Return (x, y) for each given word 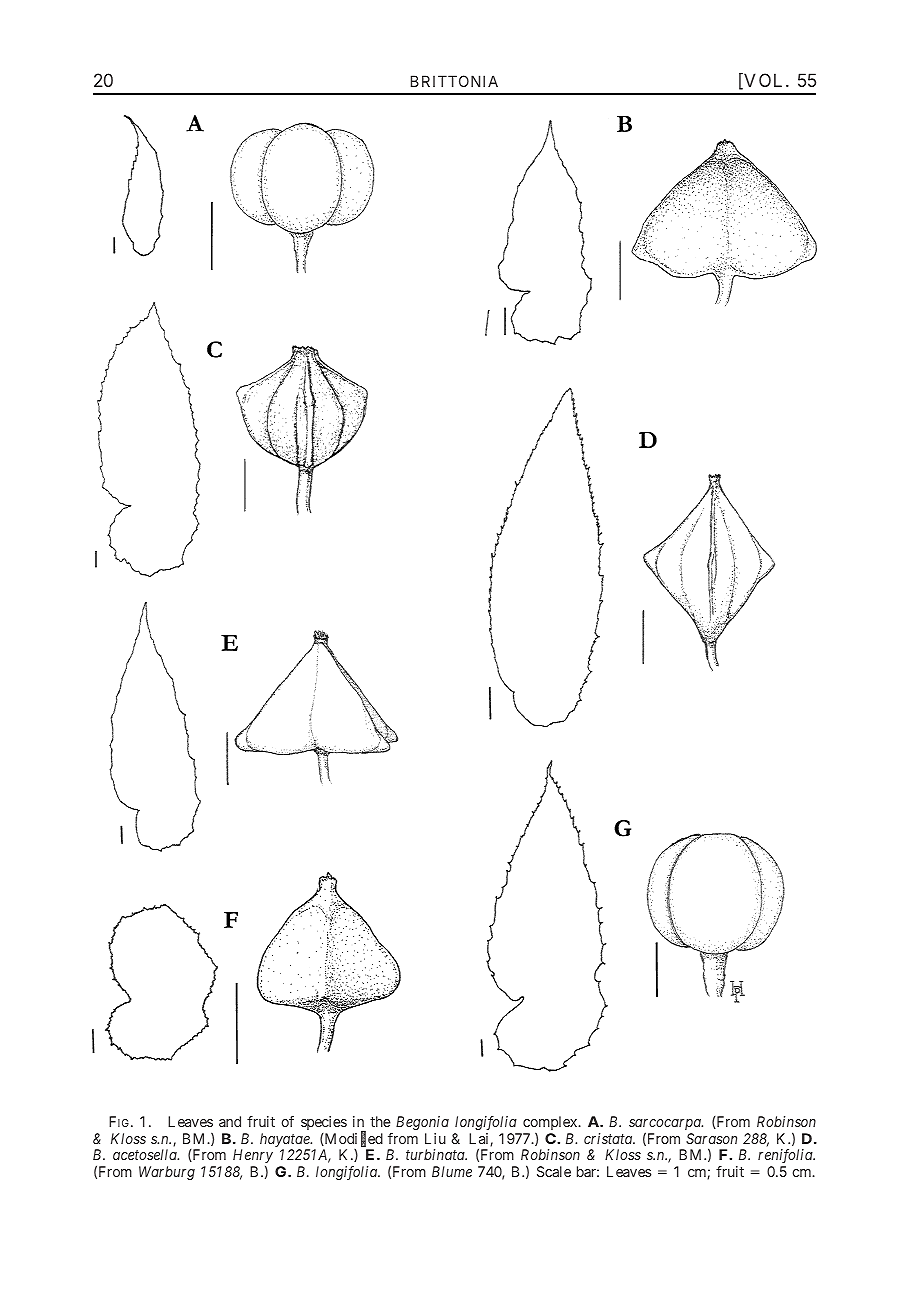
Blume (452, 1171)
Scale (554, 1171)
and (230, 1121)
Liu (435, 1138)
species (324, 1124)
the (380, 1121)
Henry (253, 1157)
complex (551, 1124)
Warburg (167, 1173)
